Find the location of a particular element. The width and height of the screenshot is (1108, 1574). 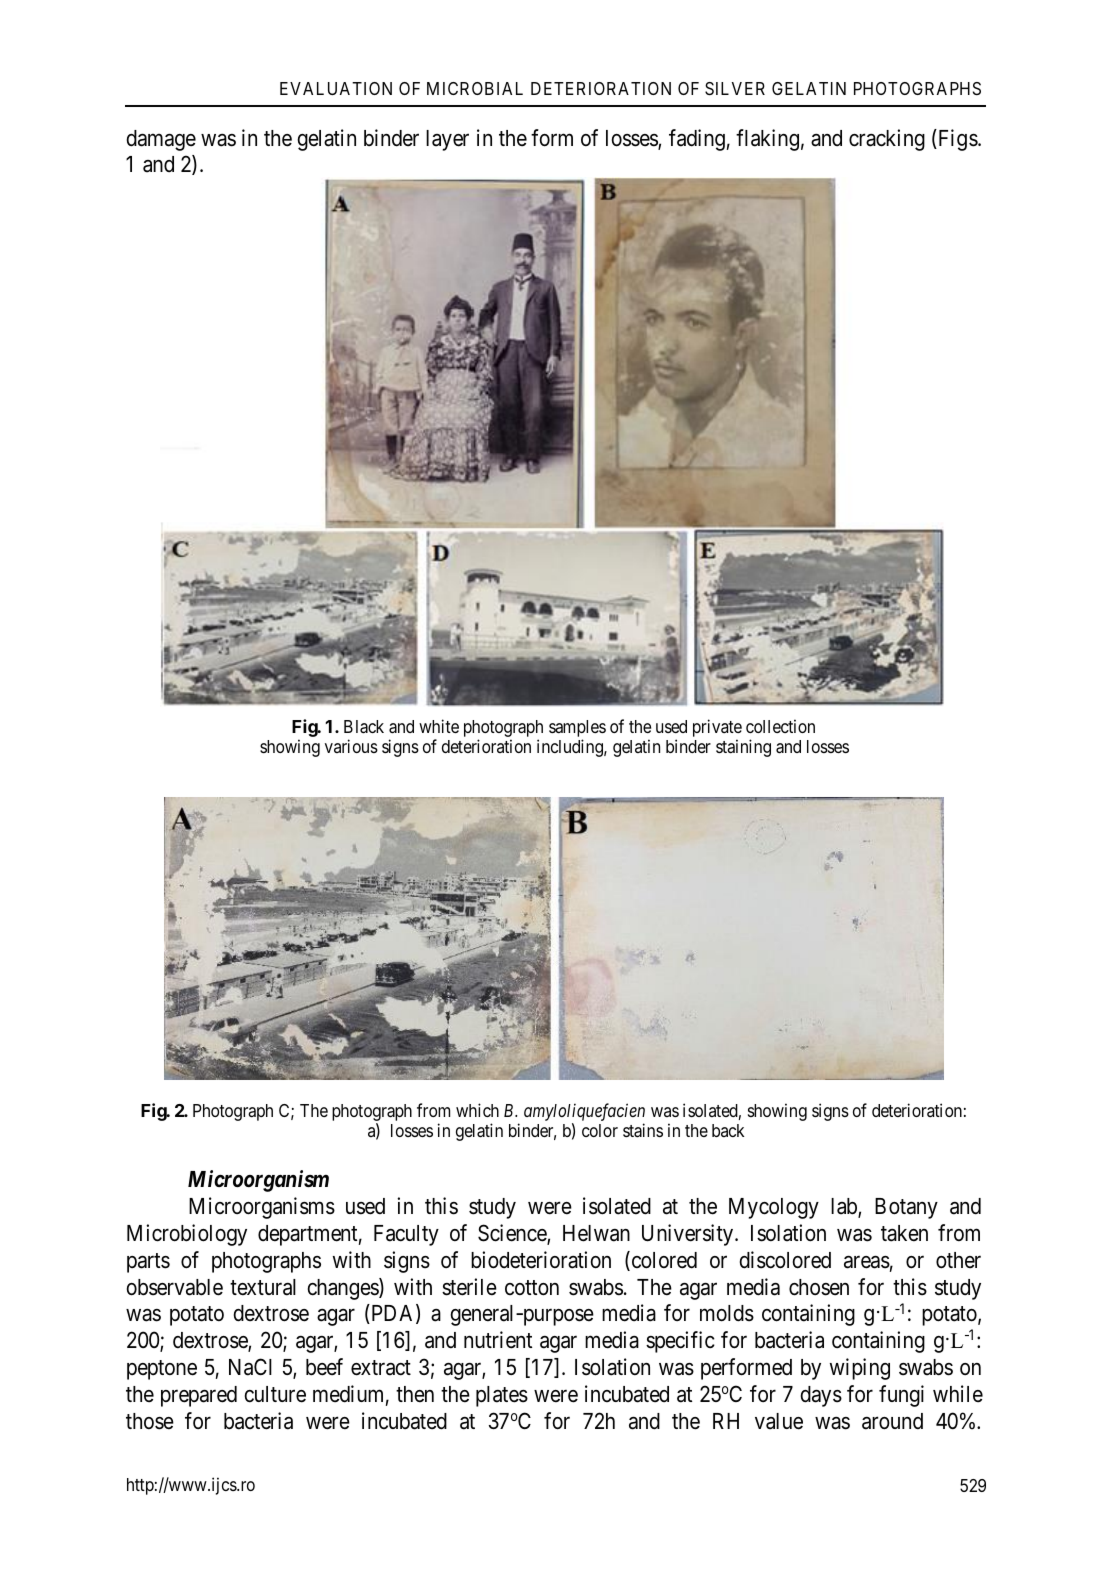

damage is located at coordinates (161, 140).
